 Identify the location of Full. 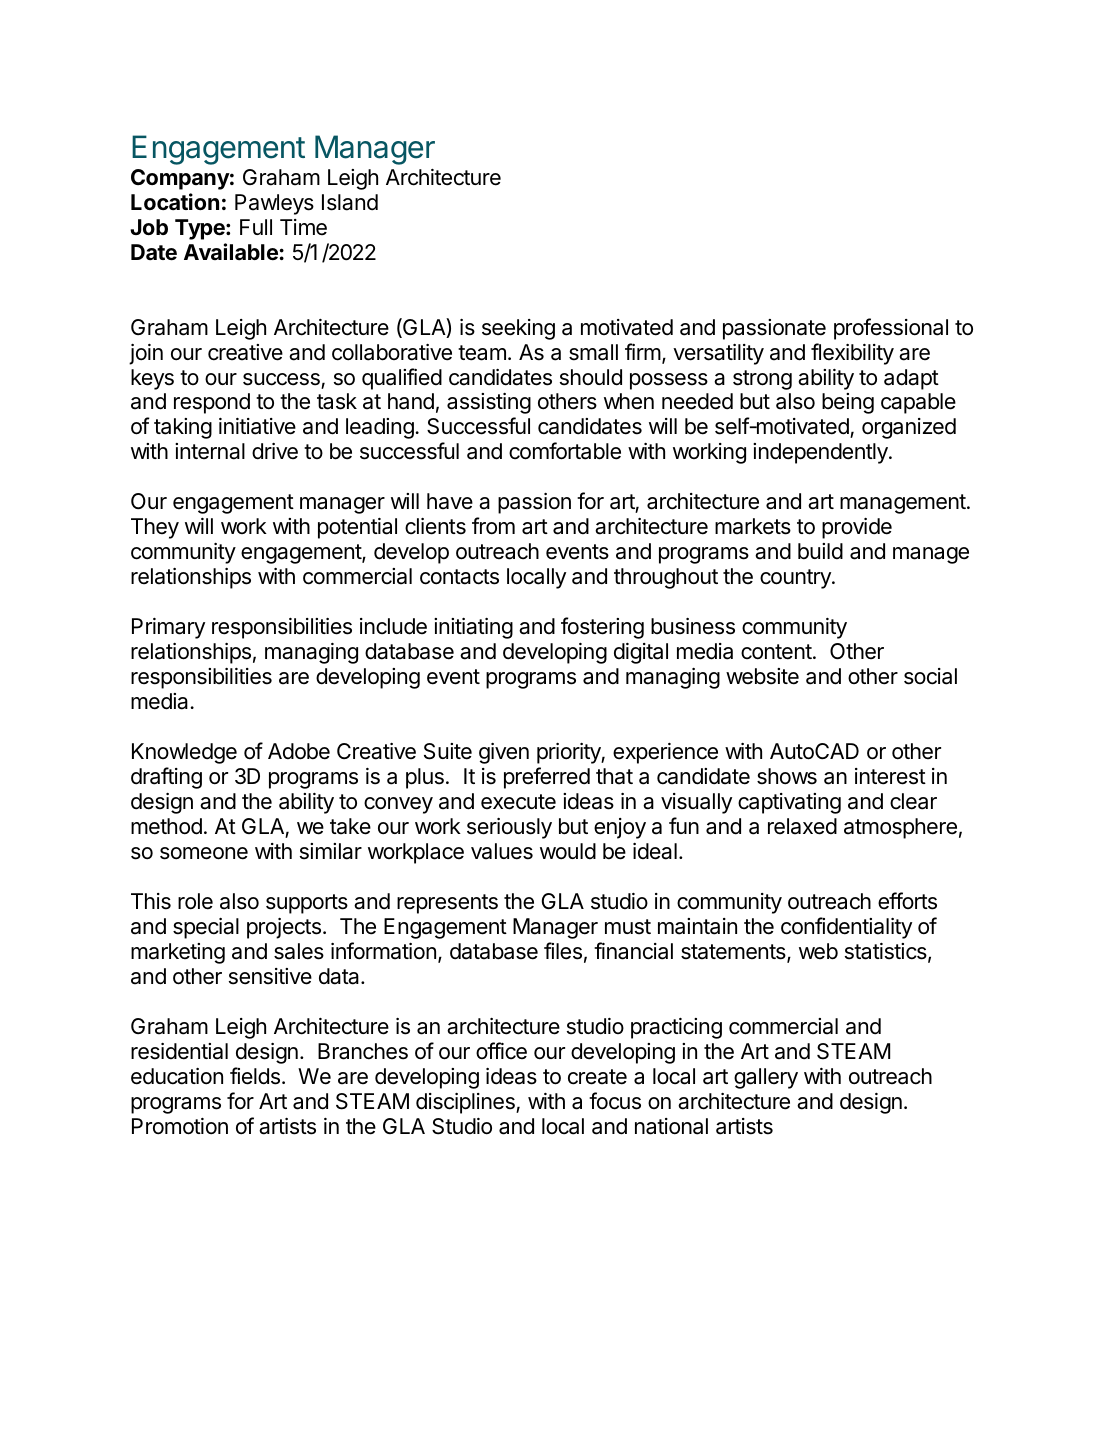
(256, 227).
